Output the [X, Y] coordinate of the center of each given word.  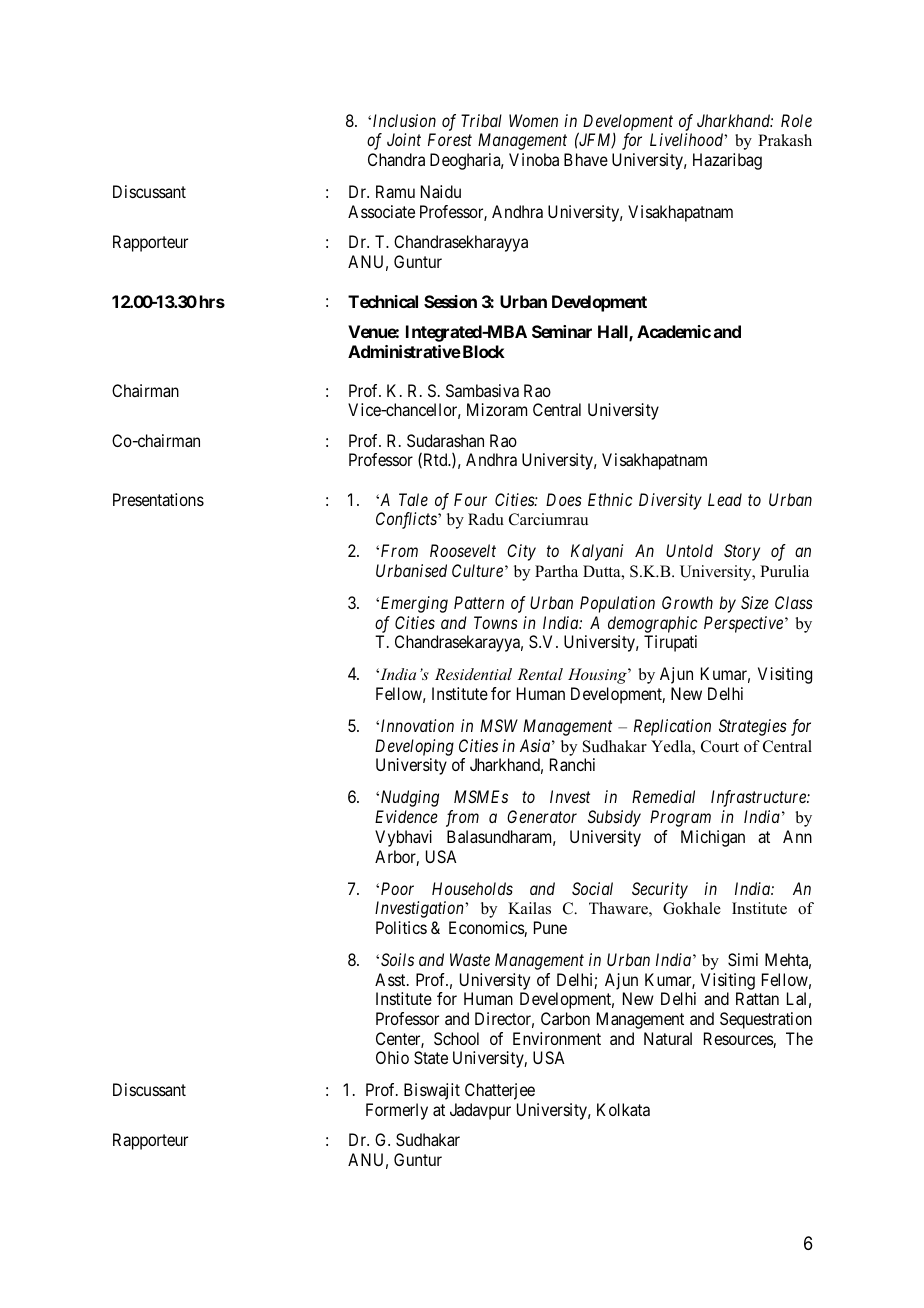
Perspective [743, 624]
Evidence [406, 816]
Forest [450, 139]
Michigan [713, 838]
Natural [668, 1038]
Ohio [392, 1057]
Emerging [413, 604]
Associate [381, 211]
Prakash [785, 140]
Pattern [479, 602]
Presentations [158, 499]
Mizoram [497, 409]
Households [472, 888]
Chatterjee [500, 1091]
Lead [725, 499]
